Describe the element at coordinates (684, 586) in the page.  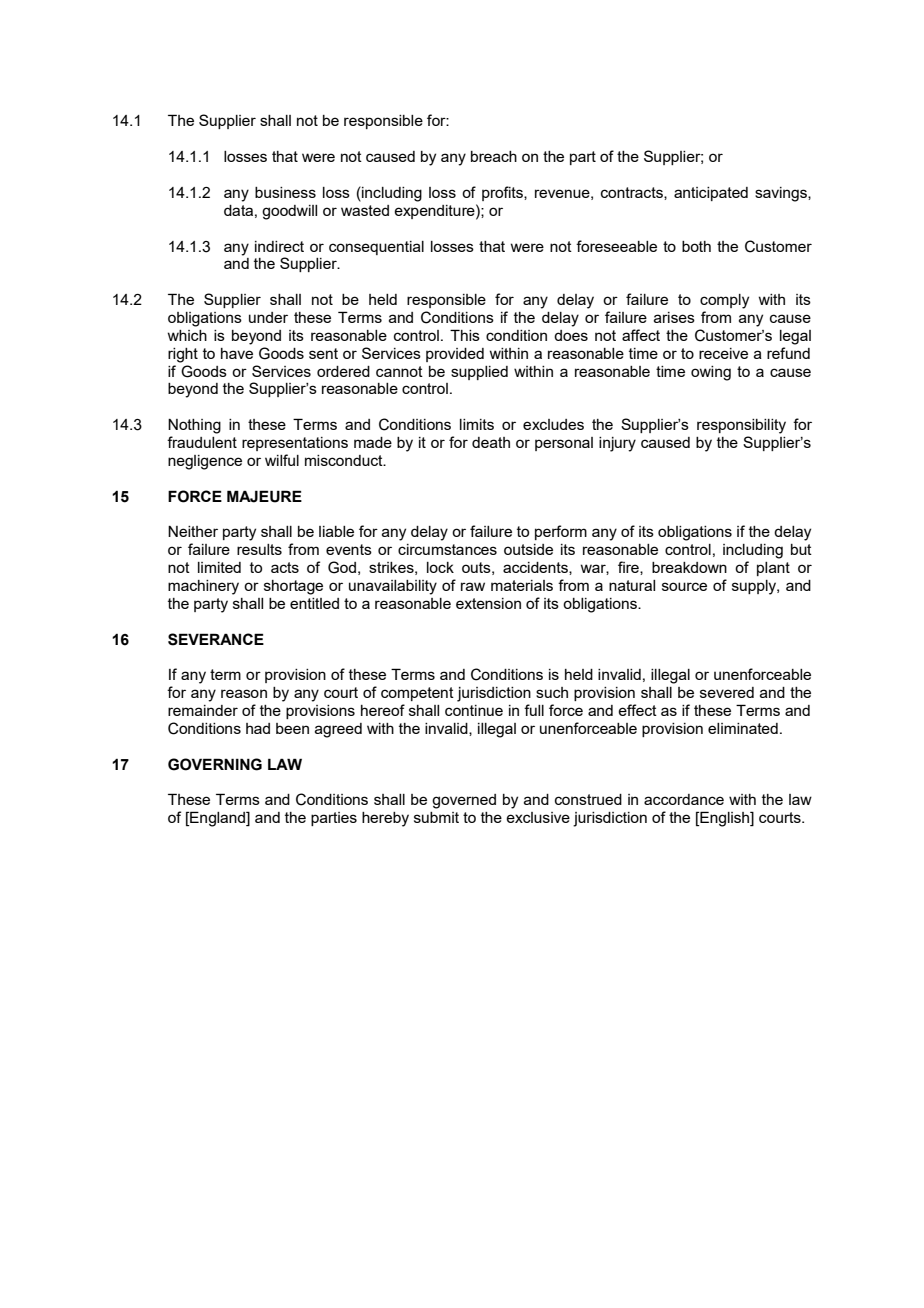
I see `source` at that location.
